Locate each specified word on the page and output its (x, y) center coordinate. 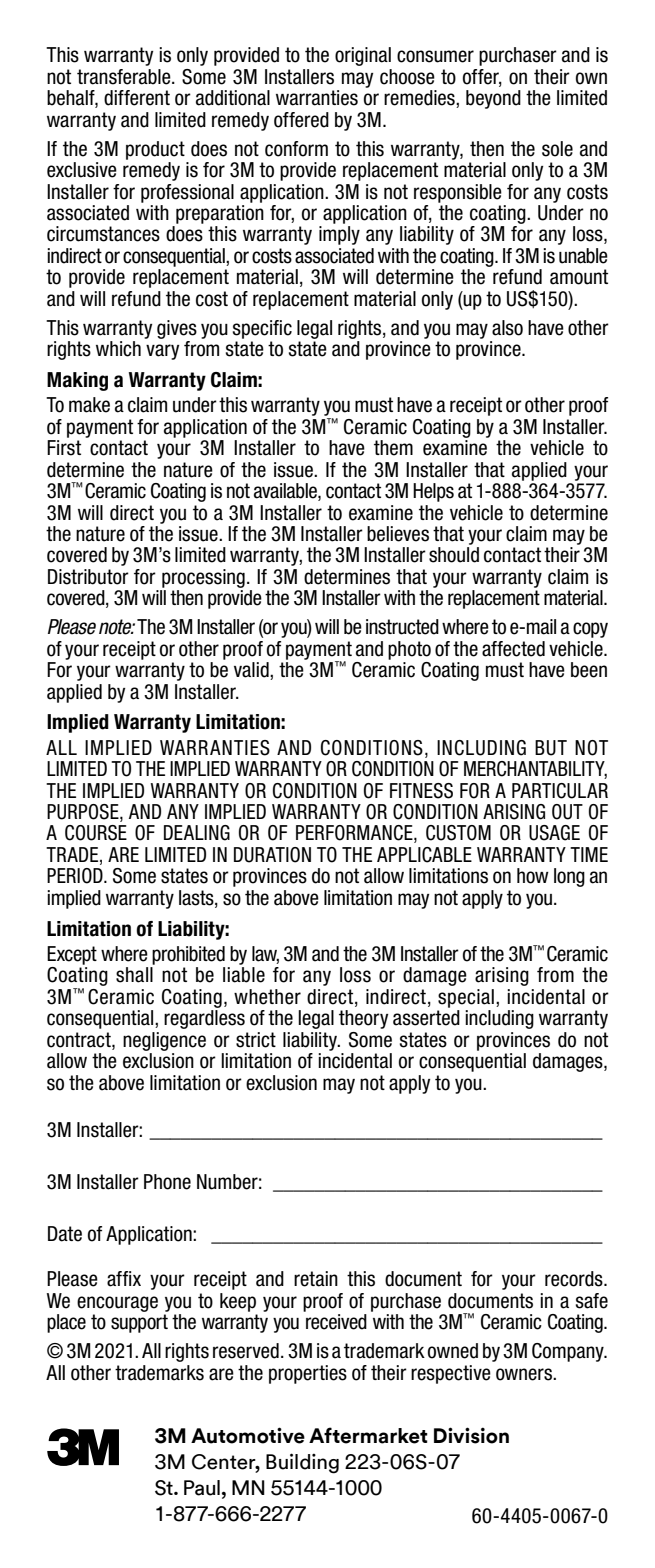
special (466, 998)
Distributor (88, 577)
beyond (493, 99)
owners (525, 1374)
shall (134, 975)
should (454, 555)
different (137, 98)
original (363, 56)
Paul (202, 1488)
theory (363, 1019)
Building (302, 1463)
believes (398, 534)
